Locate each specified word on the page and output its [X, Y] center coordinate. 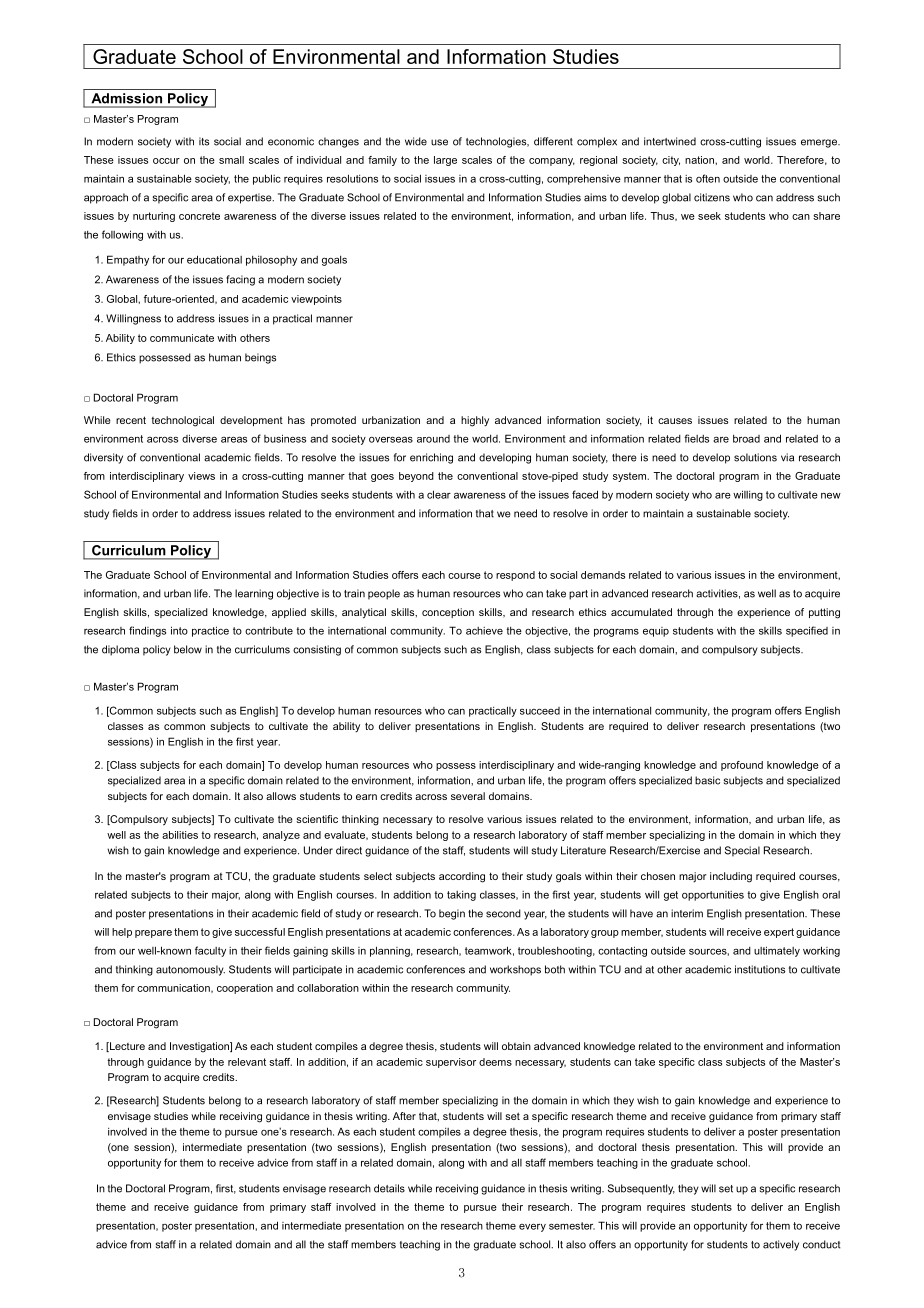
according [462, 877]
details [389, 1188]
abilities [180, 835]
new [831, 496]
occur [166, 161]
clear [439, 494]
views [201, 476]
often [708, 178]
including [731, 877]
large [445, 161]
